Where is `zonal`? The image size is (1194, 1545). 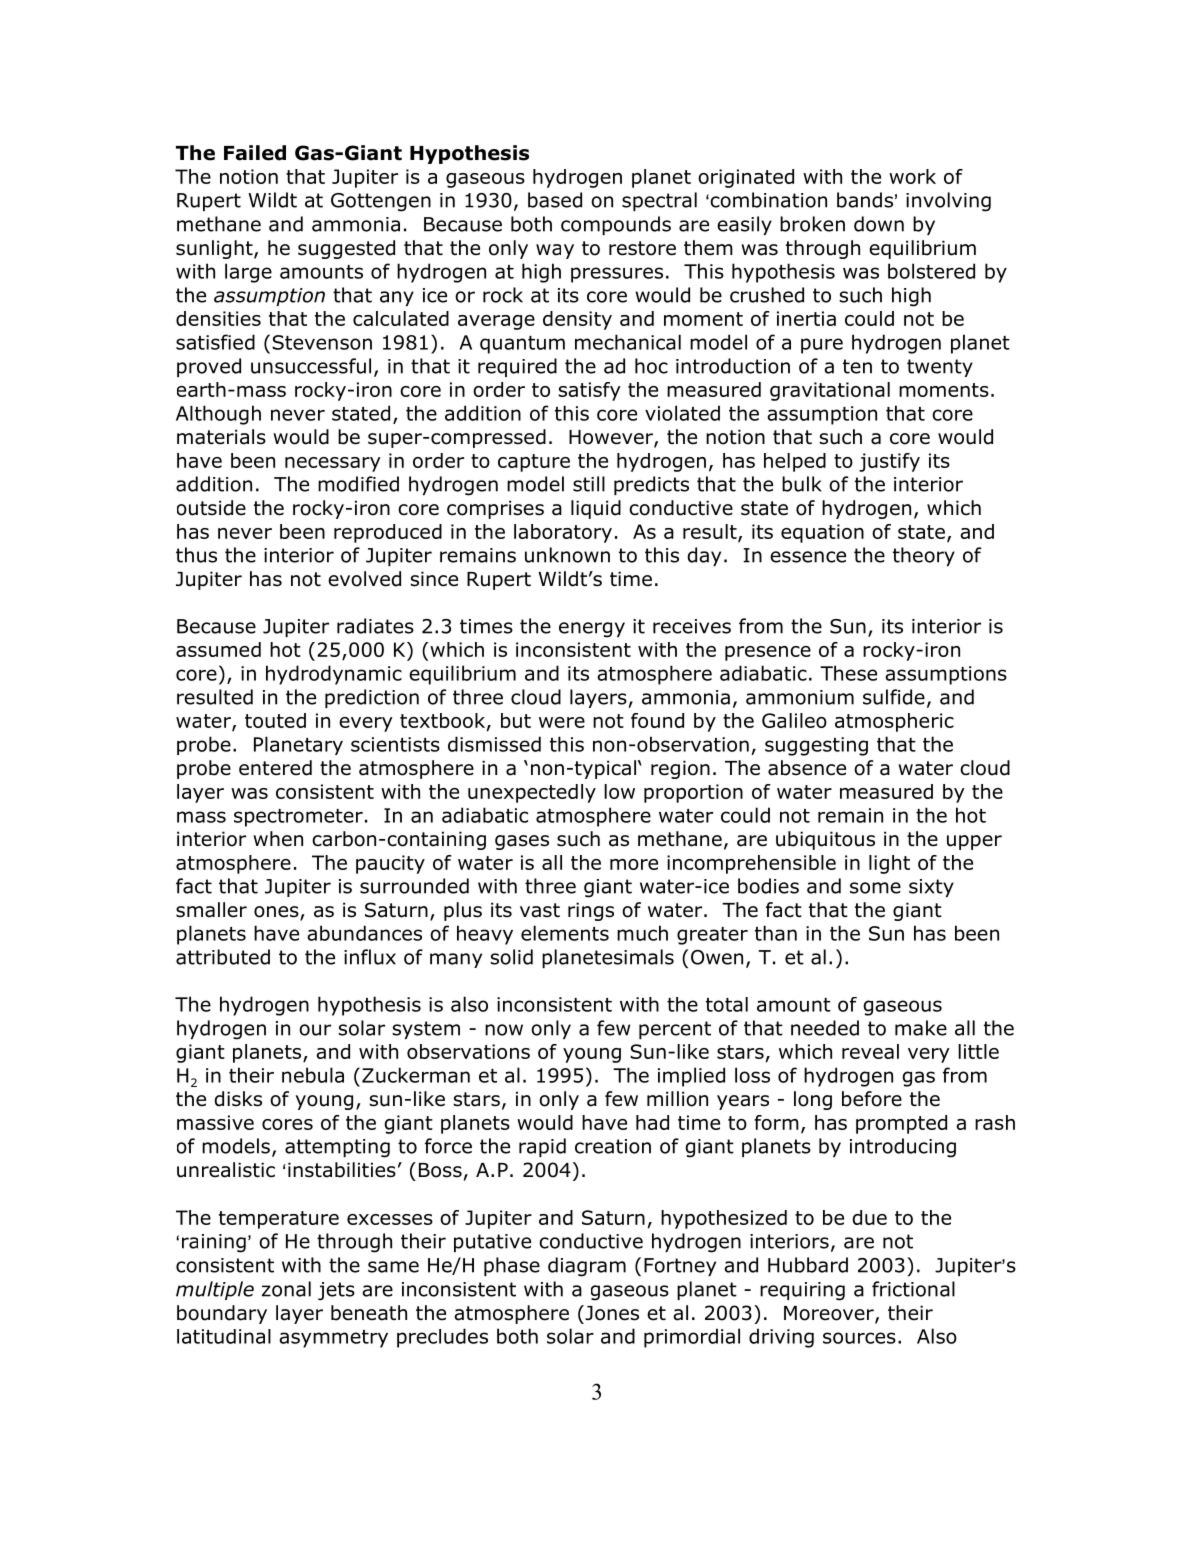 zonal is located at coordinates (286, 1289).
